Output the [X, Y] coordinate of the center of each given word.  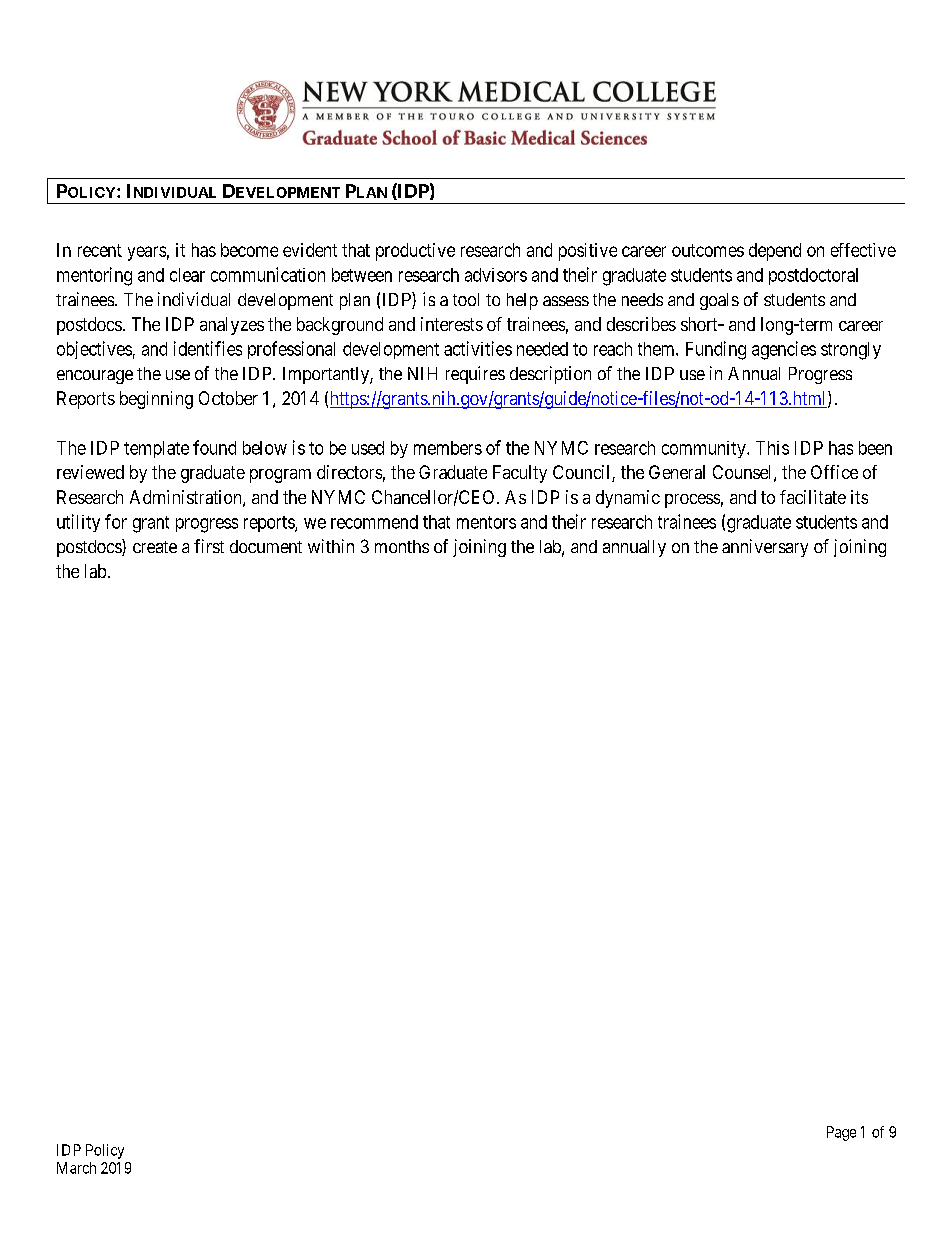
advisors [496, 275]
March [76, 1168]
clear [187, 275]
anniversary [765, 548]
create [155, 547]
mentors [486, 522]
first [209, 546]
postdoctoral [813, 276]
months [402, 546]
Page [841, 1133]
